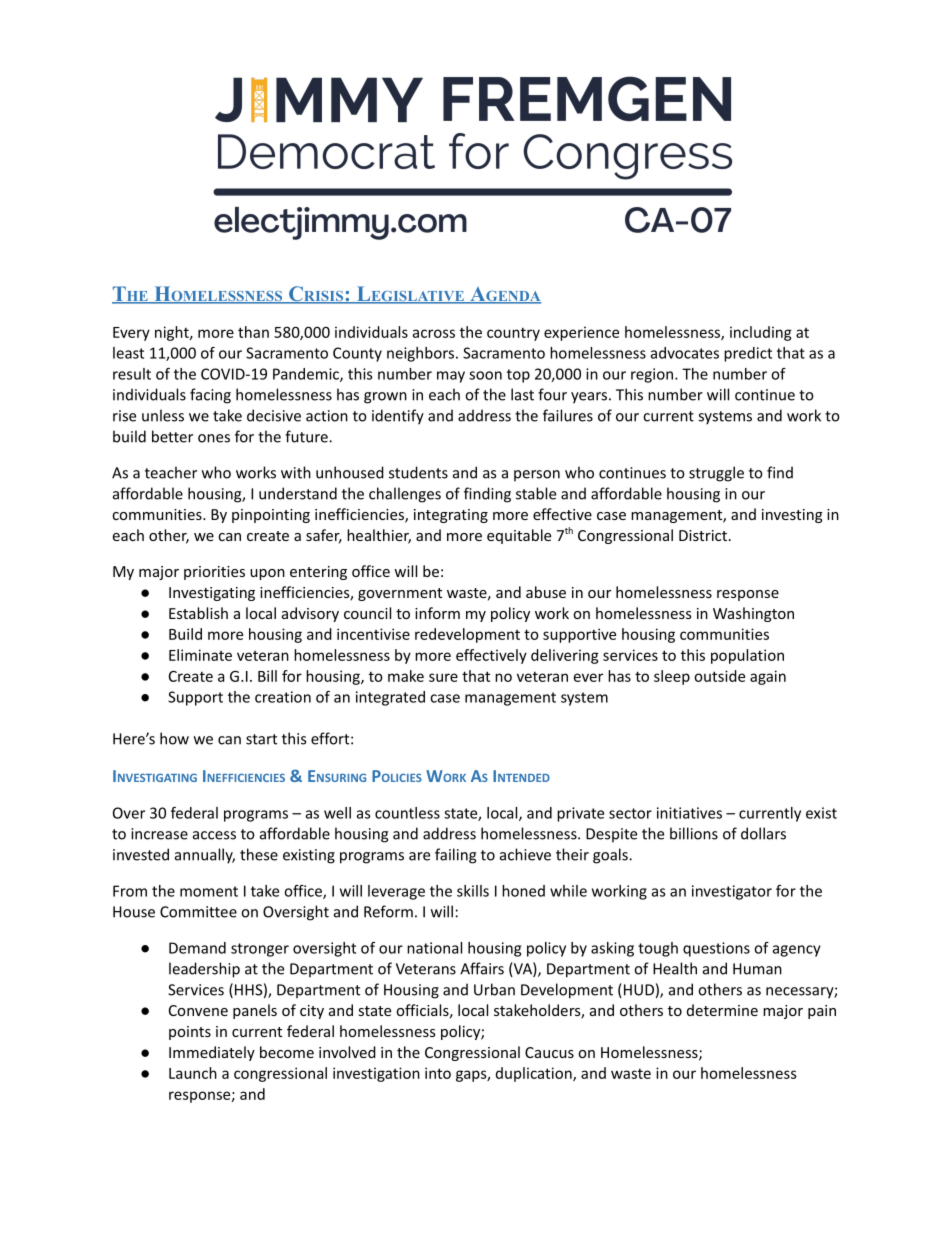  I want to click on how, so click(174, 738).
